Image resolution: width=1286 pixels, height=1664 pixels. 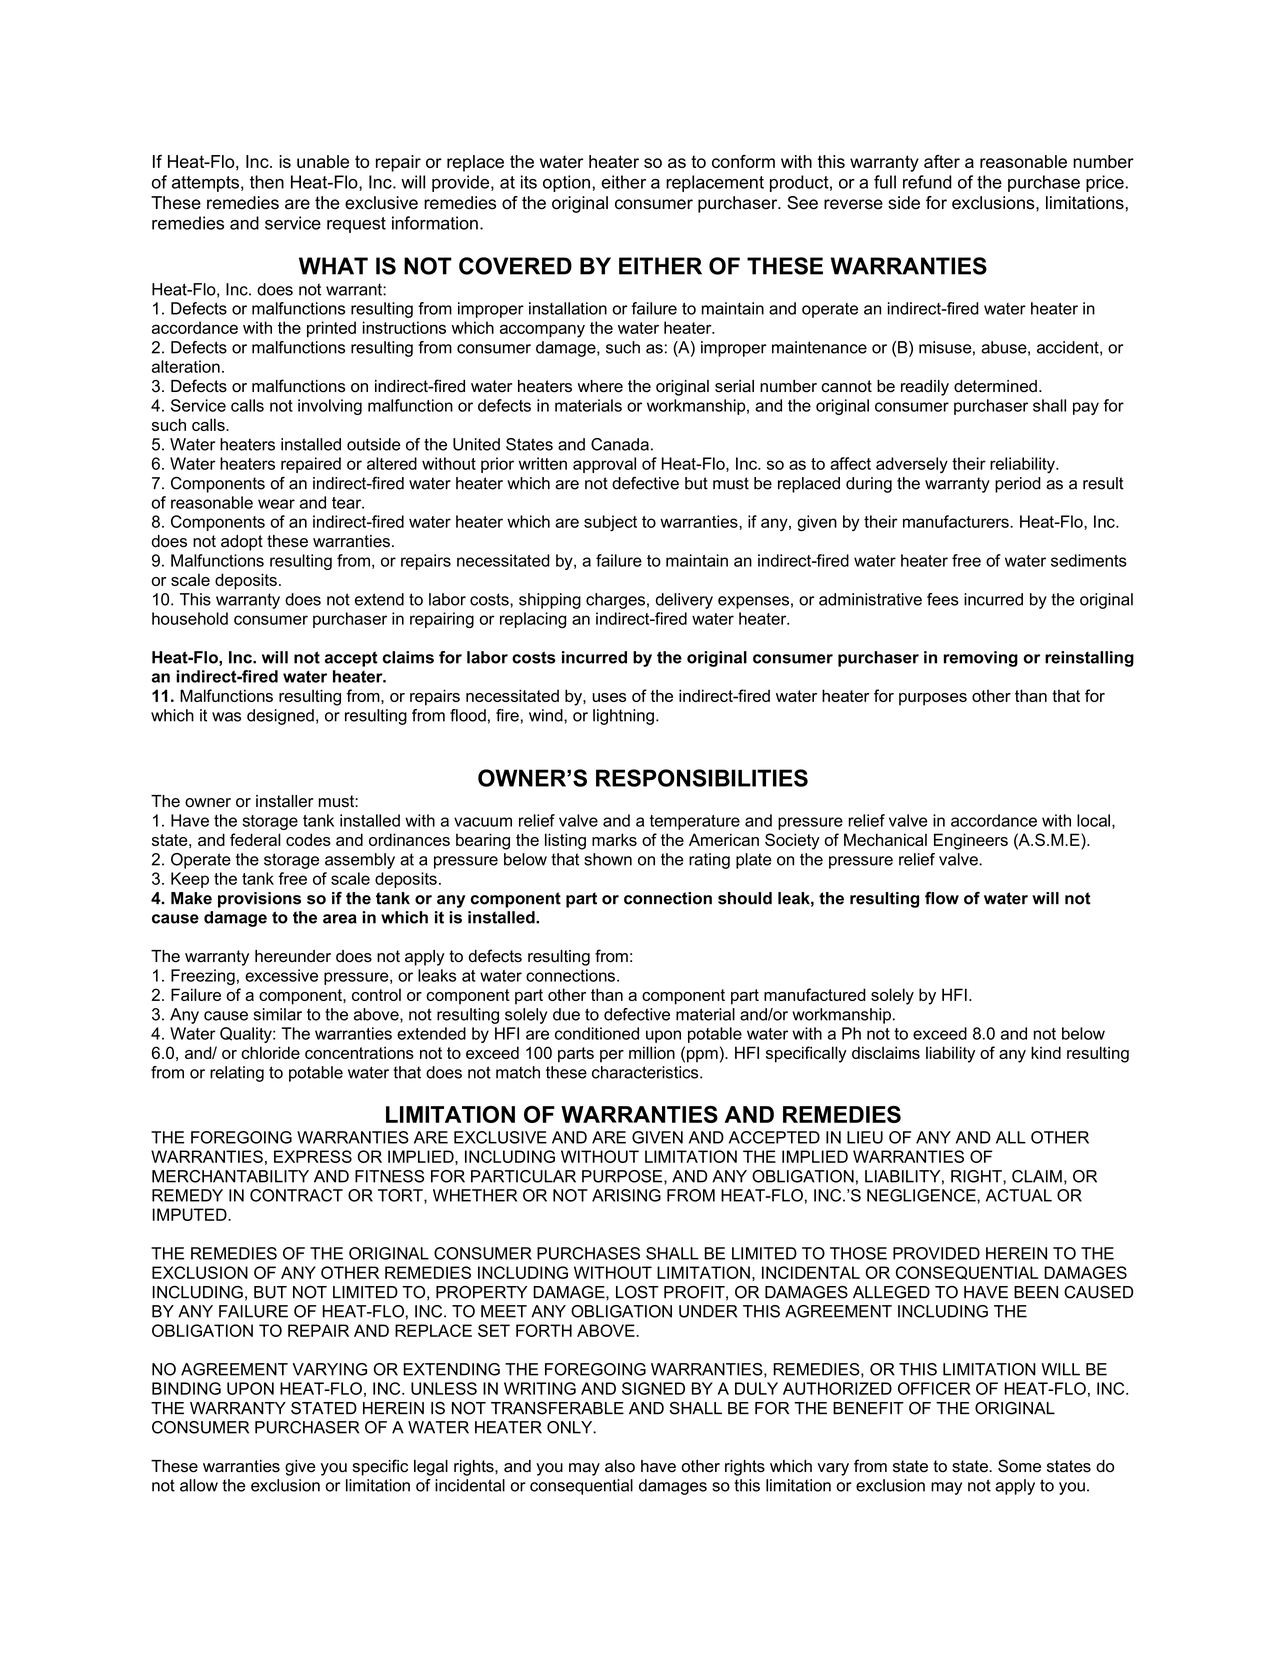 I want to click on million, so click(x=652, y=1052).
